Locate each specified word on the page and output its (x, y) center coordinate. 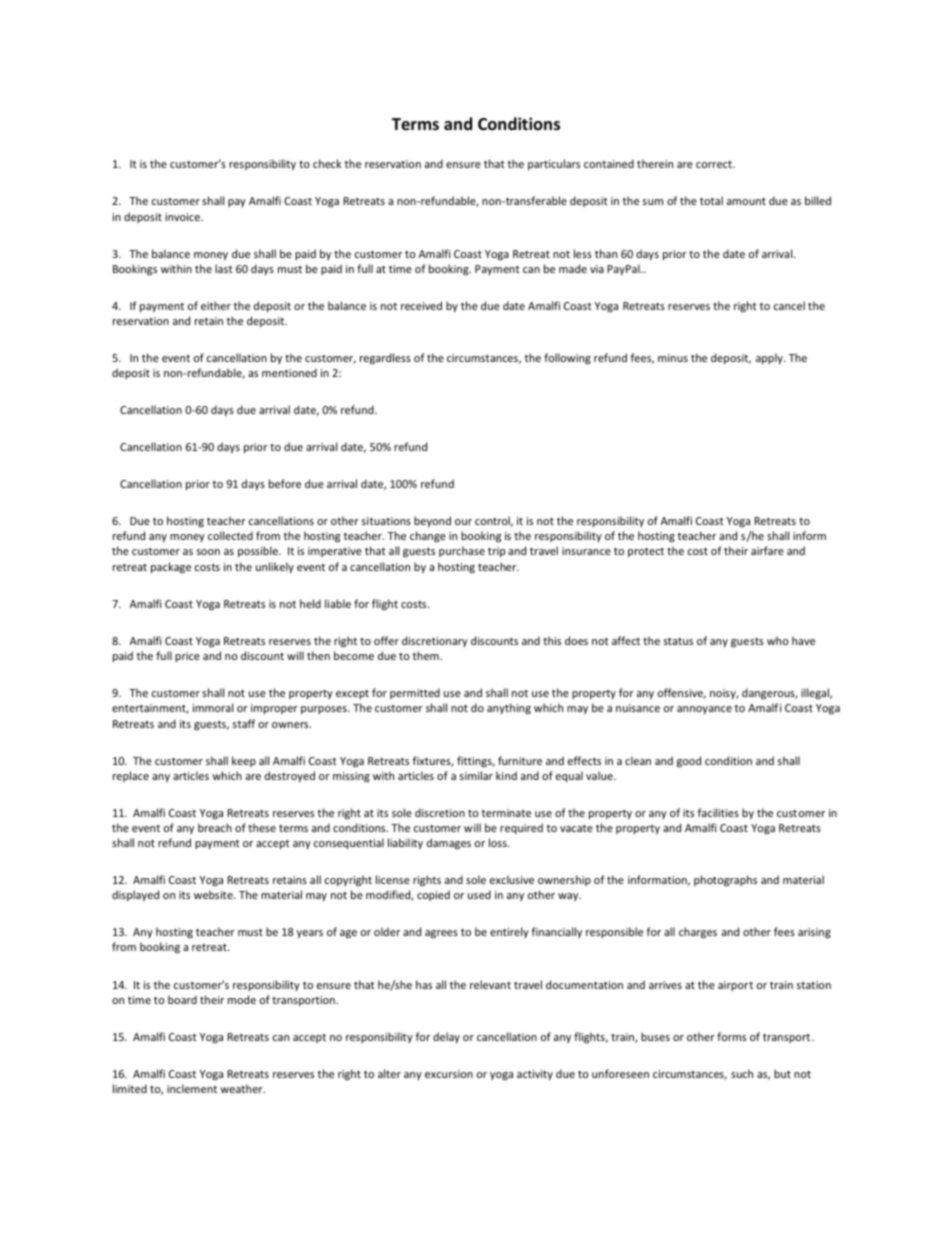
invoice (183, 217)
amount (746, 201)
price (187, 657)
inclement (192, 1088)
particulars (554, 164)
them (426, 655)
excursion (449, 1074)
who (778, 640)
